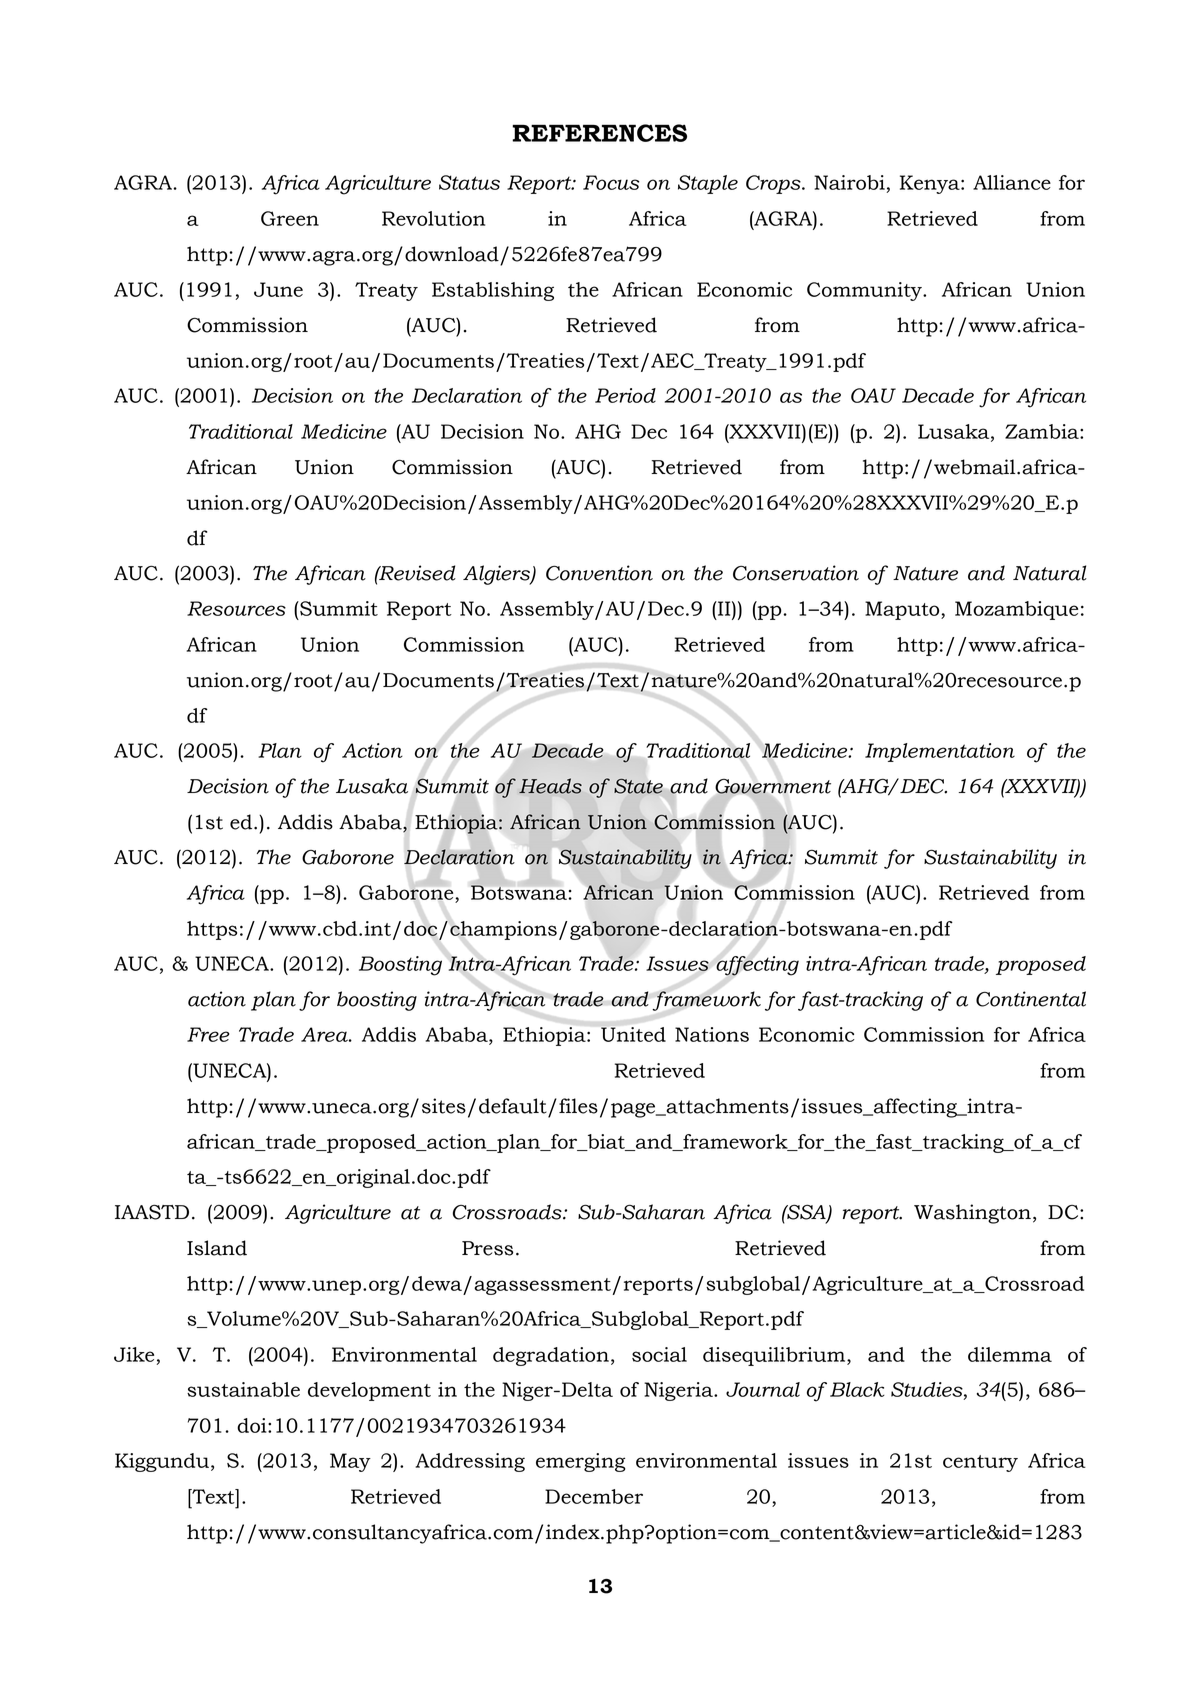 The height and width of the screenshot is (1697, 1200). I want to click on emerging, so click(581, 1462).
